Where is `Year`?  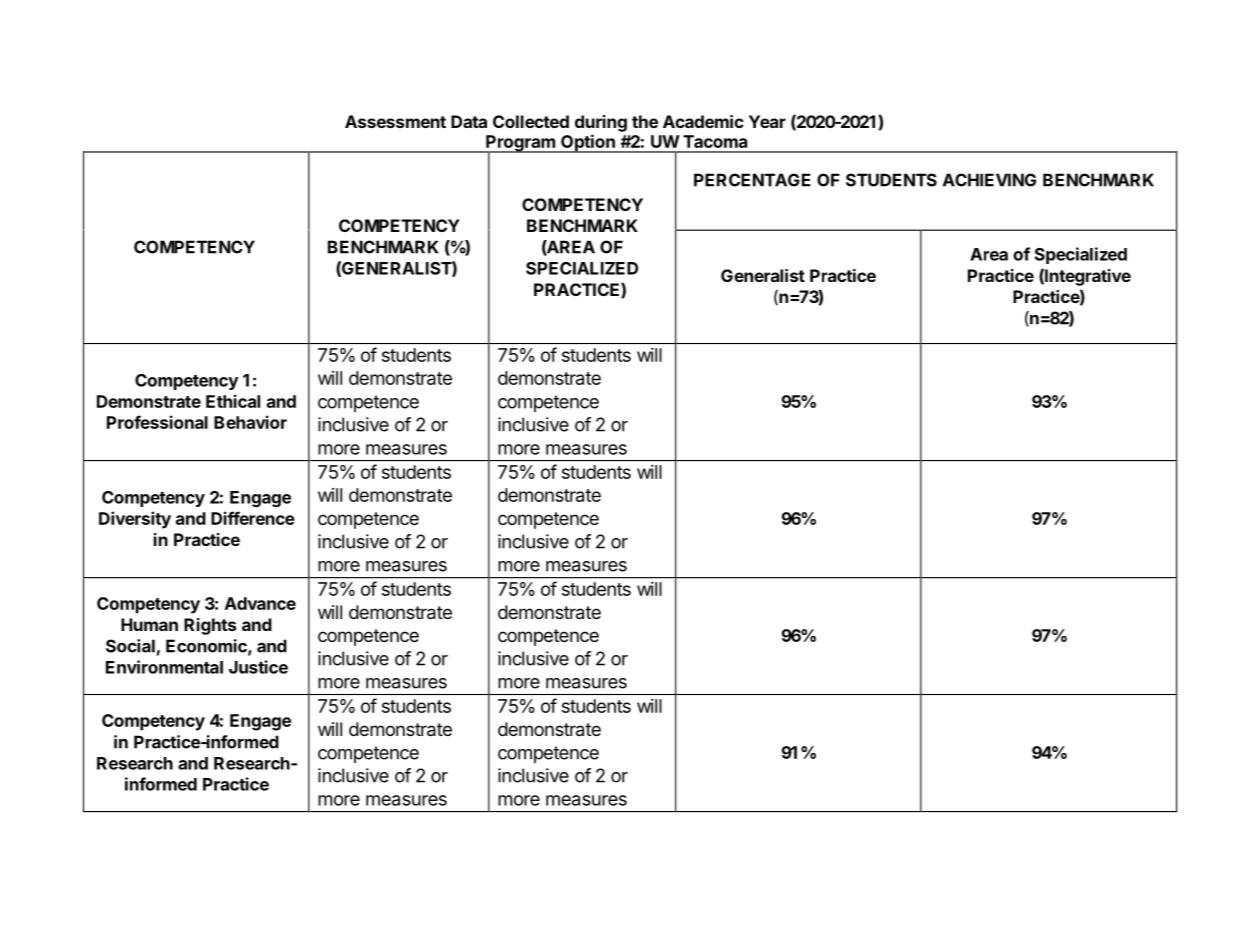
Year is located at coordinates (767, 121).
